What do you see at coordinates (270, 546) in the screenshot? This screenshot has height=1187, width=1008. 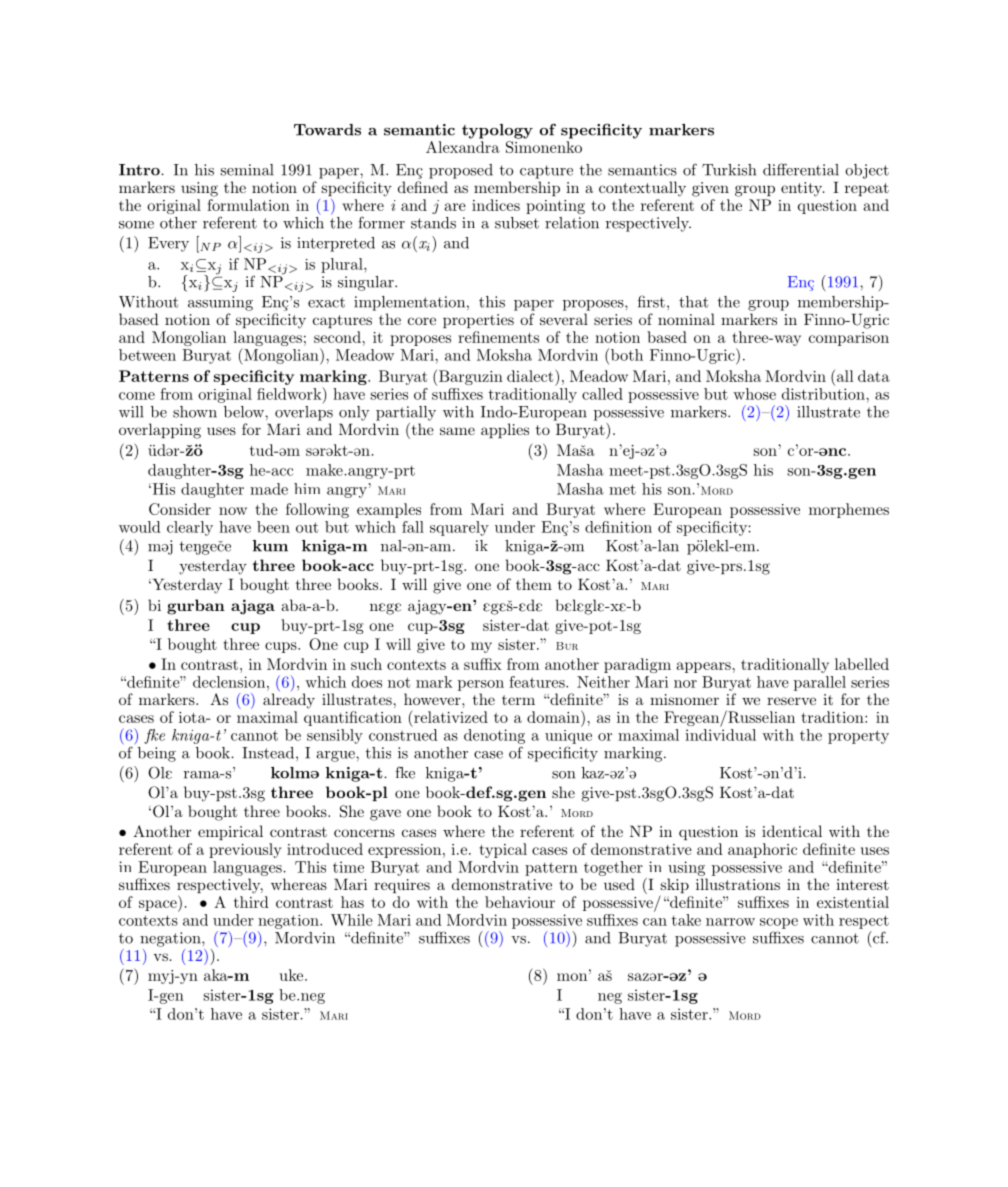 I see `kum` at bounding box center [270, 546].
